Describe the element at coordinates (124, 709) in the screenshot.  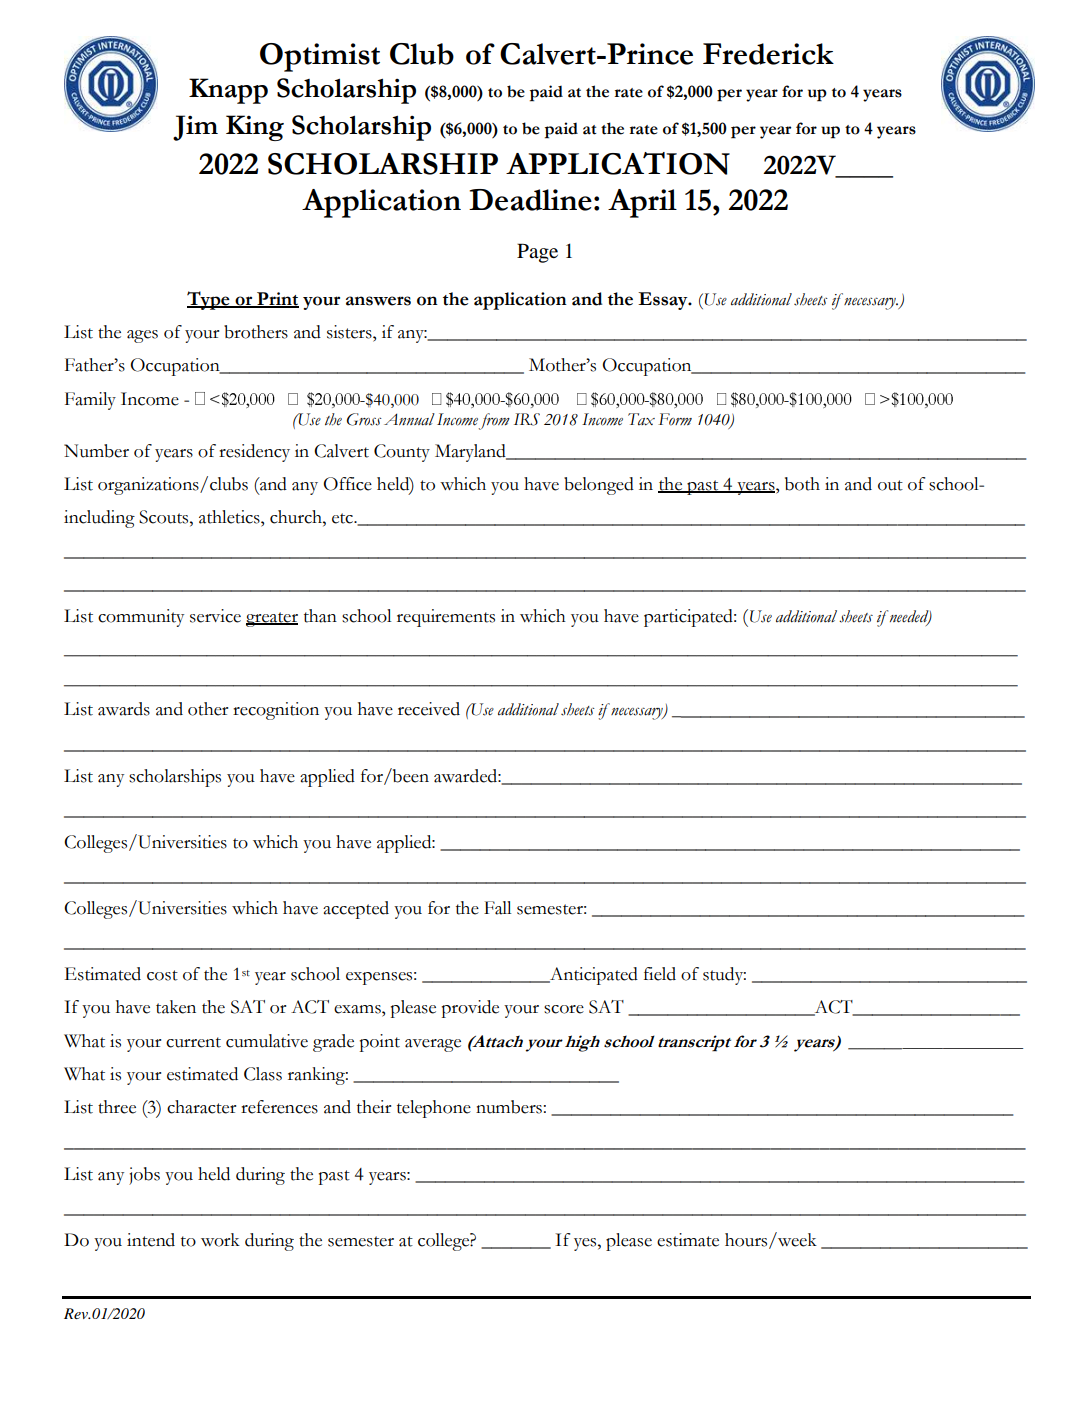
I see `awards` at that location.
